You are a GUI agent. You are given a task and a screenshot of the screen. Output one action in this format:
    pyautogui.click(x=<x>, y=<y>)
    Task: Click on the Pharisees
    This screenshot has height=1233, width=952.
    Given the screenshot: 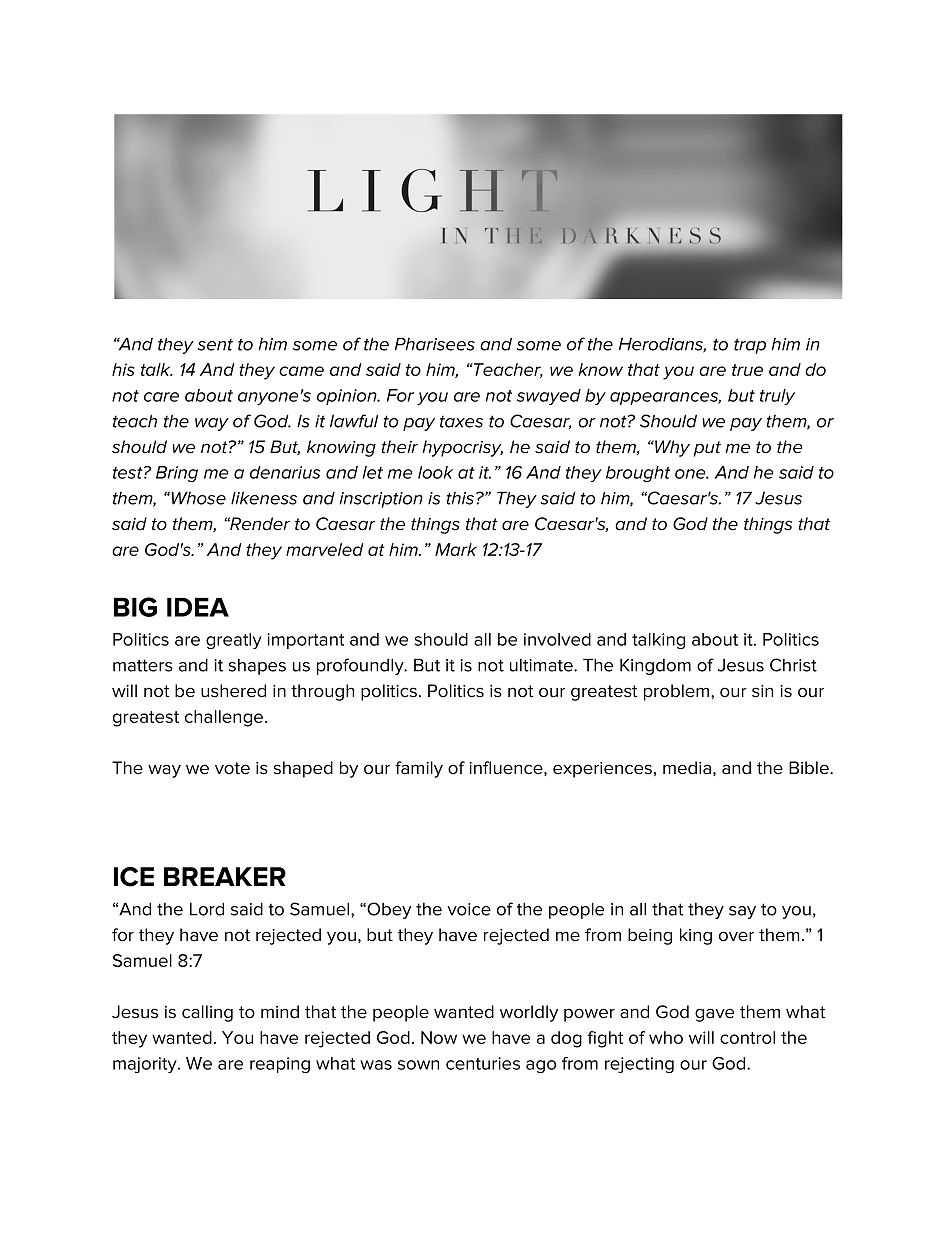 What is the action you would take?
    pyautogui.click(x=435, y=344)
